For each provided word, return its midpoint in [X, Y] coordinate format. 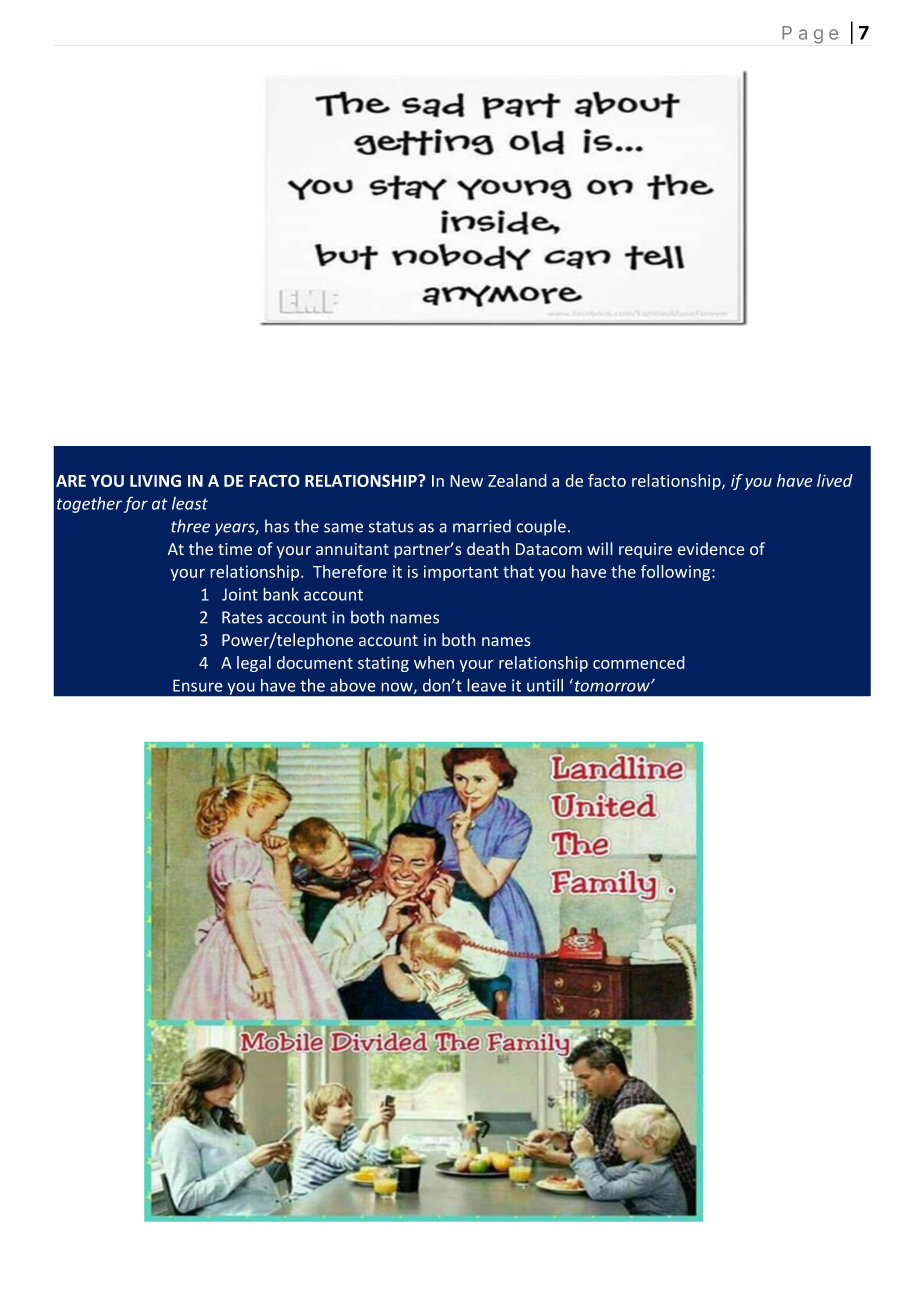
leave [486, 685]
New [466, 481]
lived [835, 480]
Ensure [198, 685]
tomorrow [613, 686]
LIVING [155, 480]
